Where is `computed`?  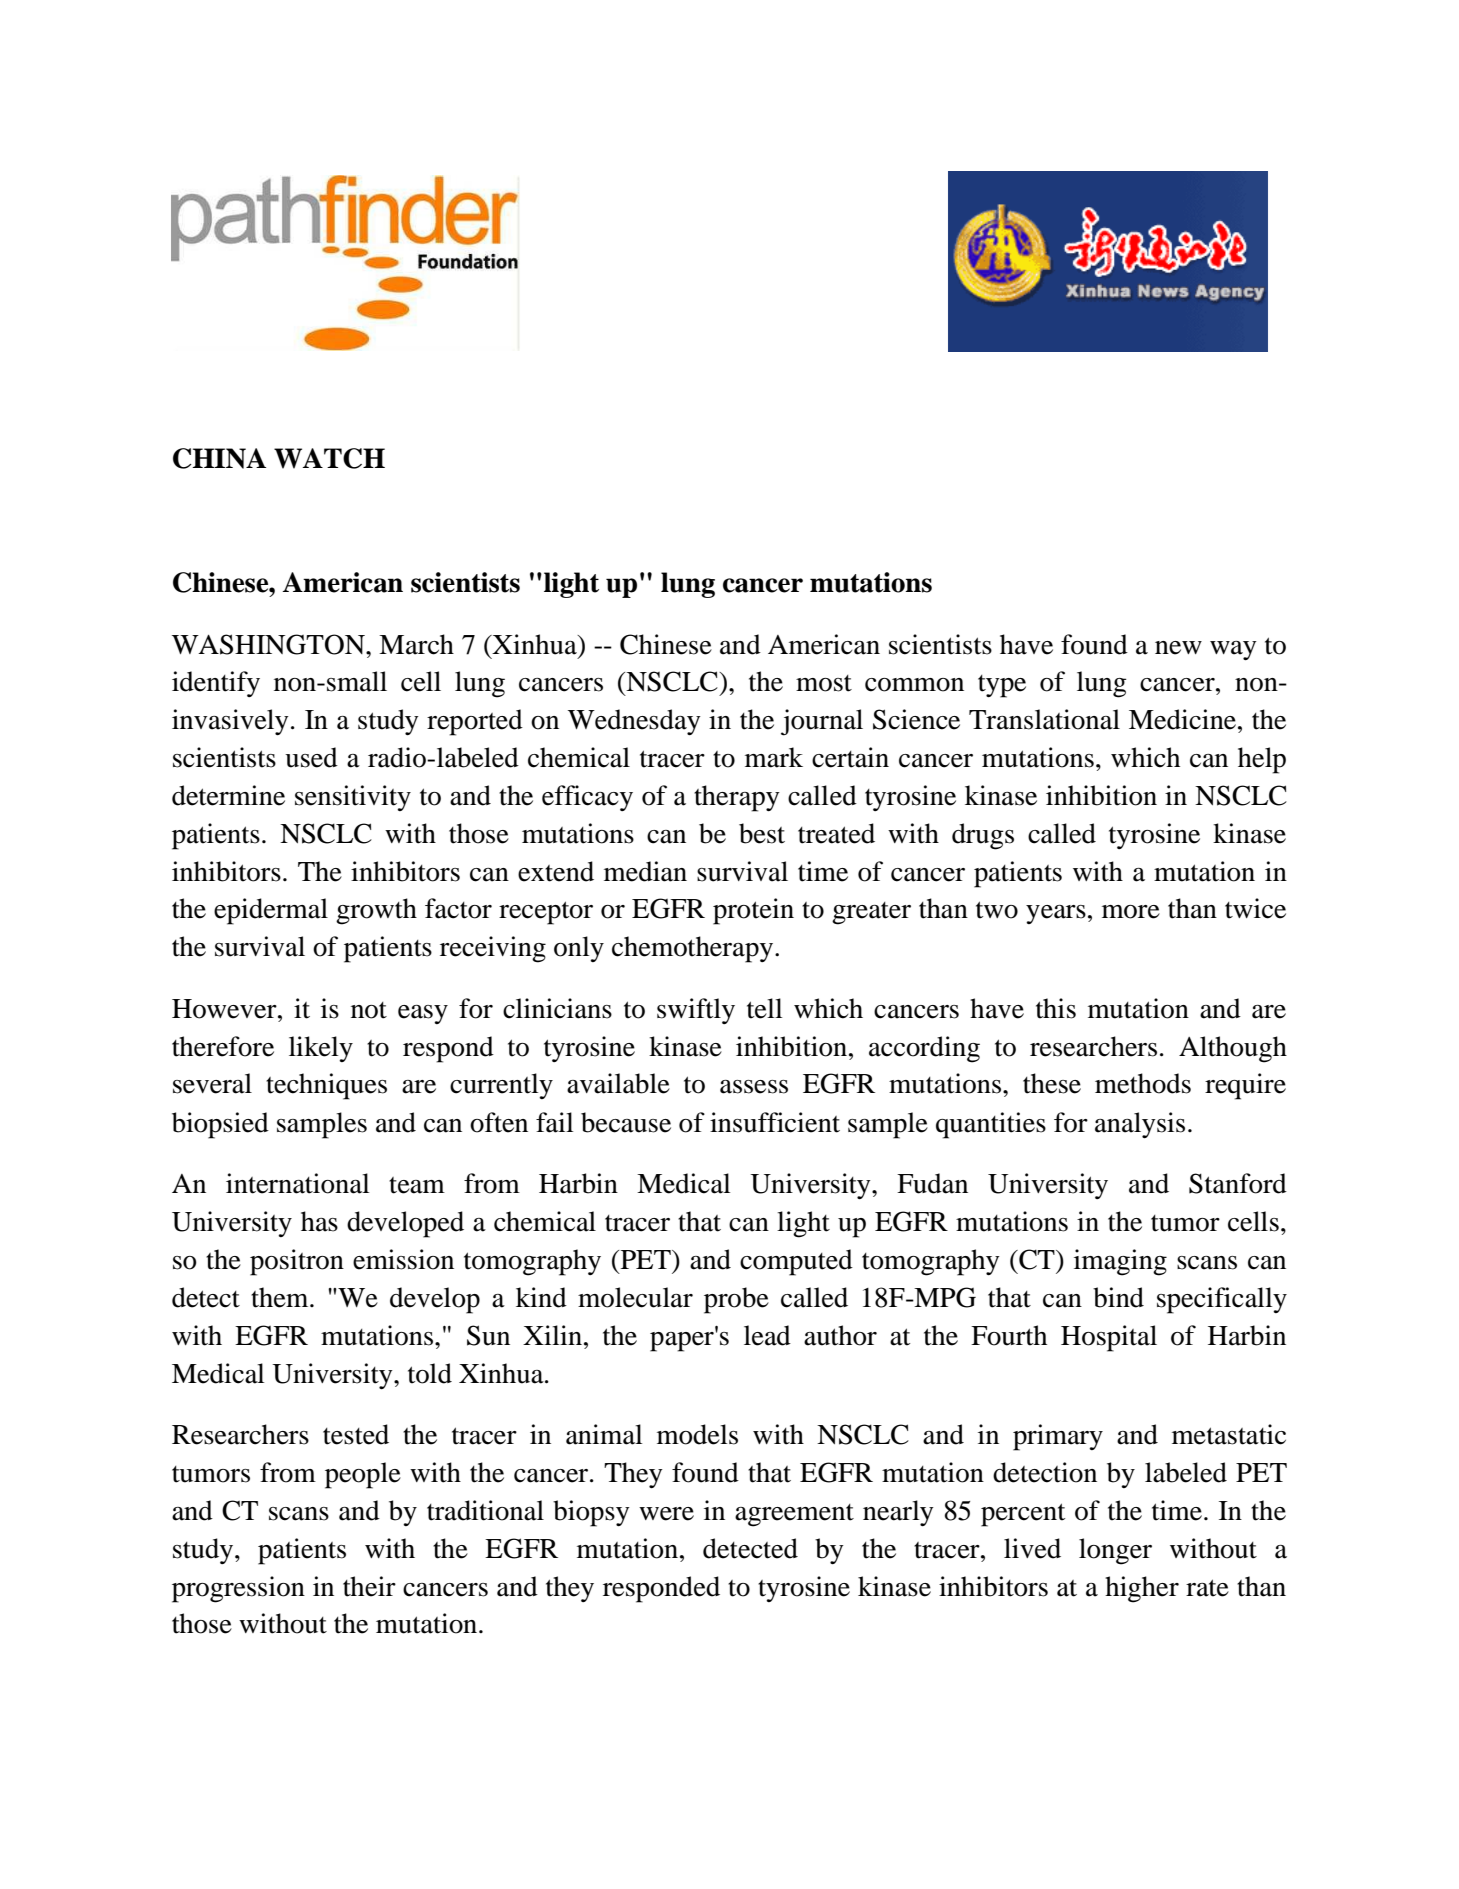 computed is located at coordinates (796, 1262).
